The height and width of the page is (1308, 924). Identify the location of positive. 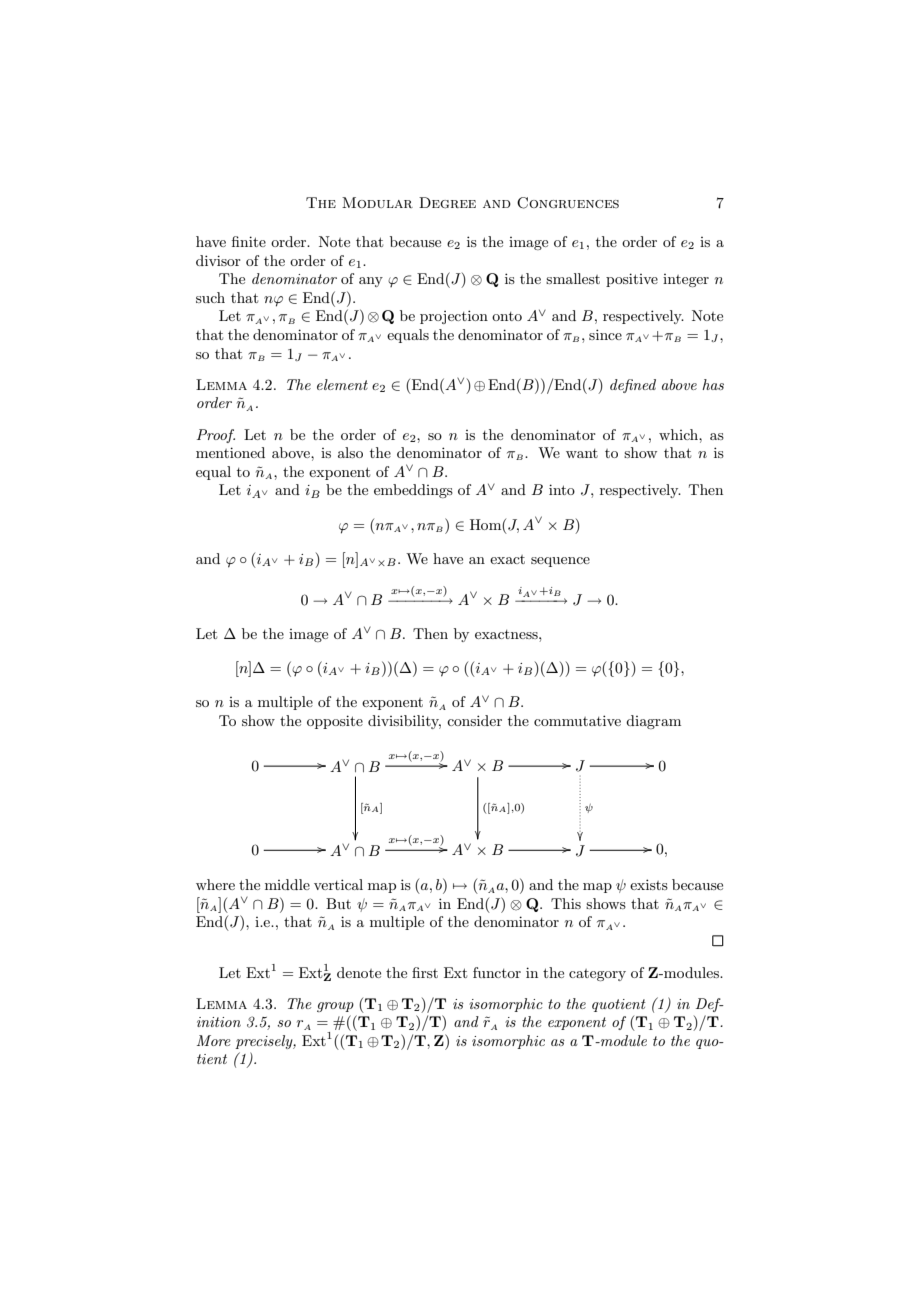
(632, 280).
